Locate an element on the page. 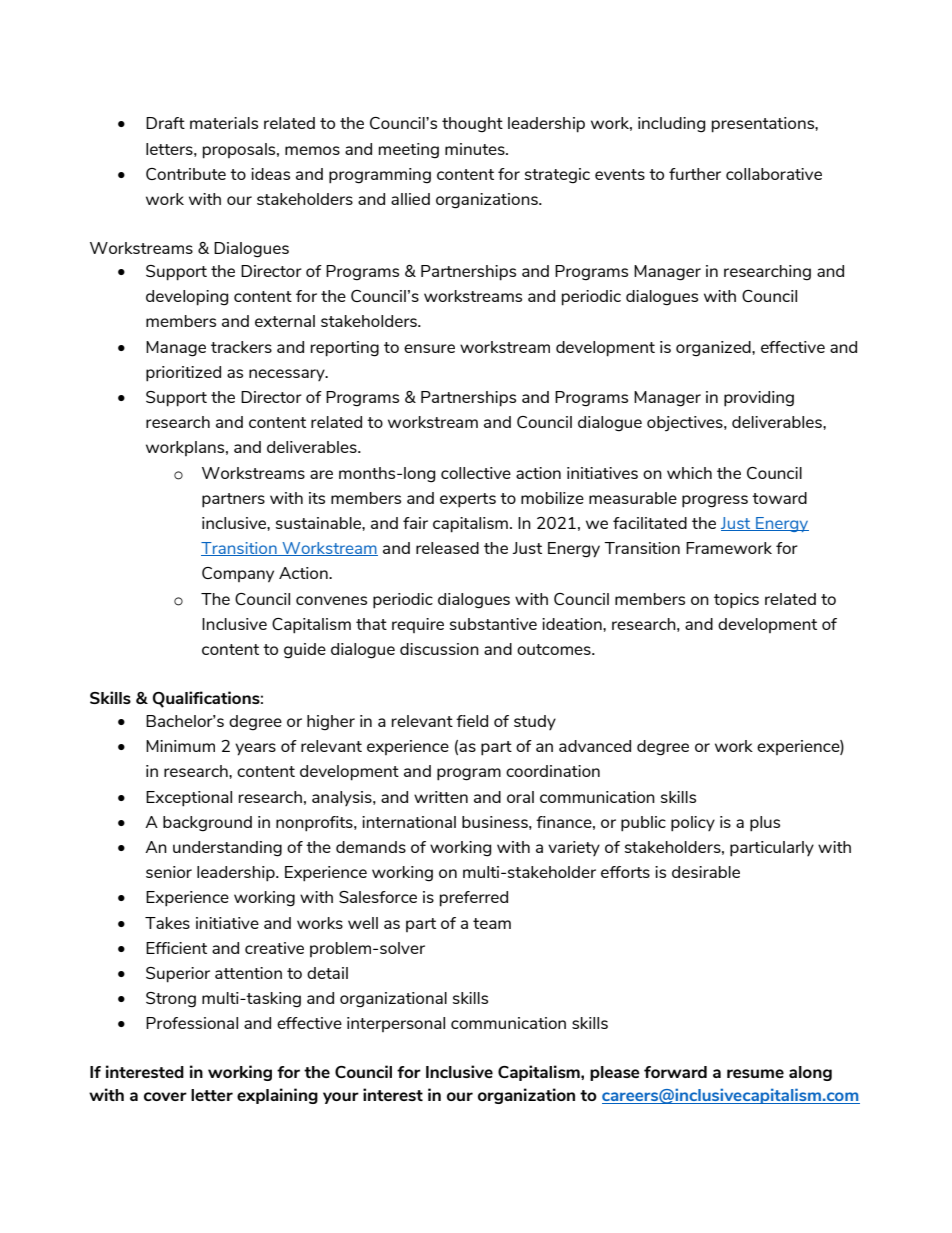 The height and width of the document is (1233, 952). substantive is located at coordinates (493, 624).
